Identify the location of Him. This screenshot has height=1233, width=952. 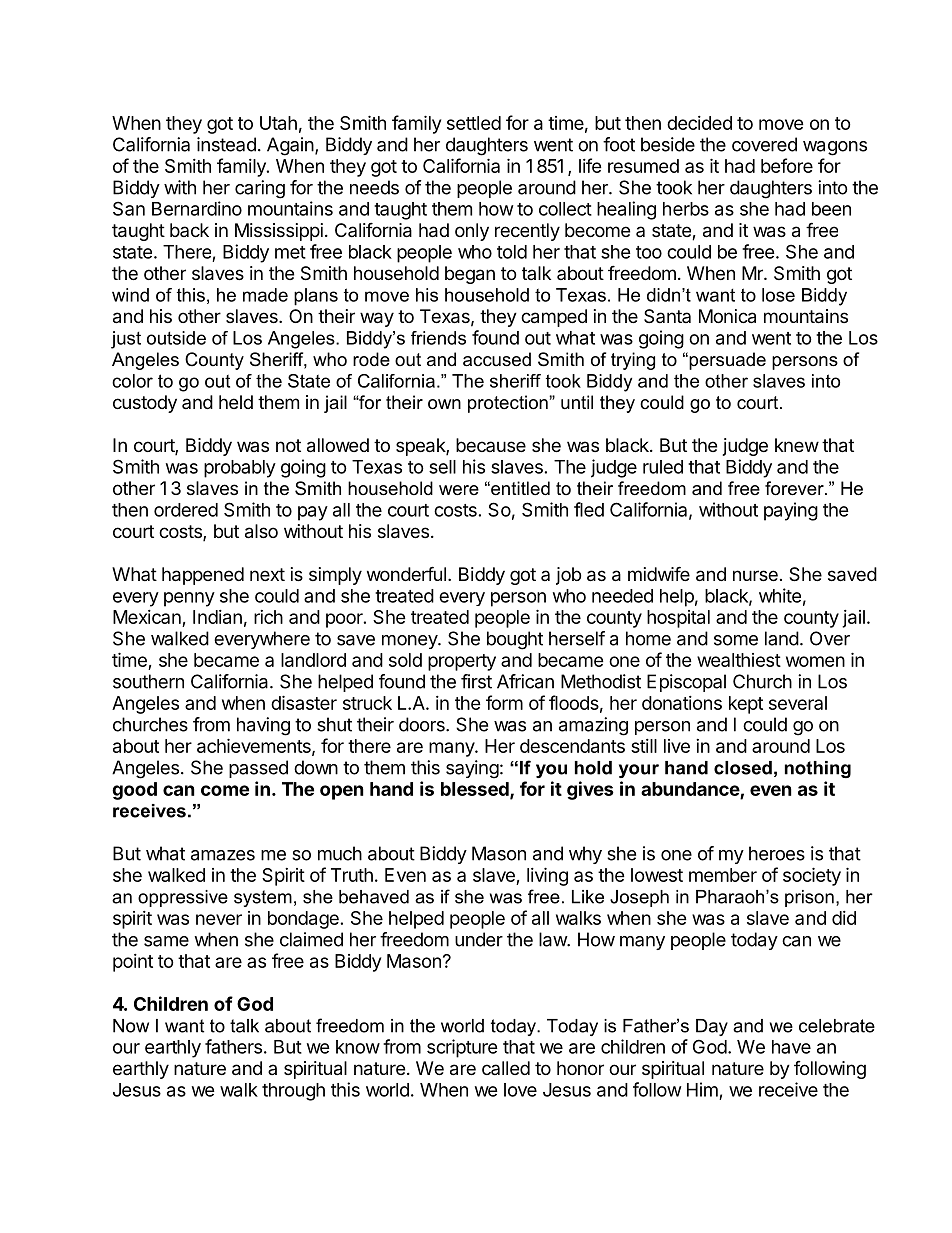
(702, 1089).
